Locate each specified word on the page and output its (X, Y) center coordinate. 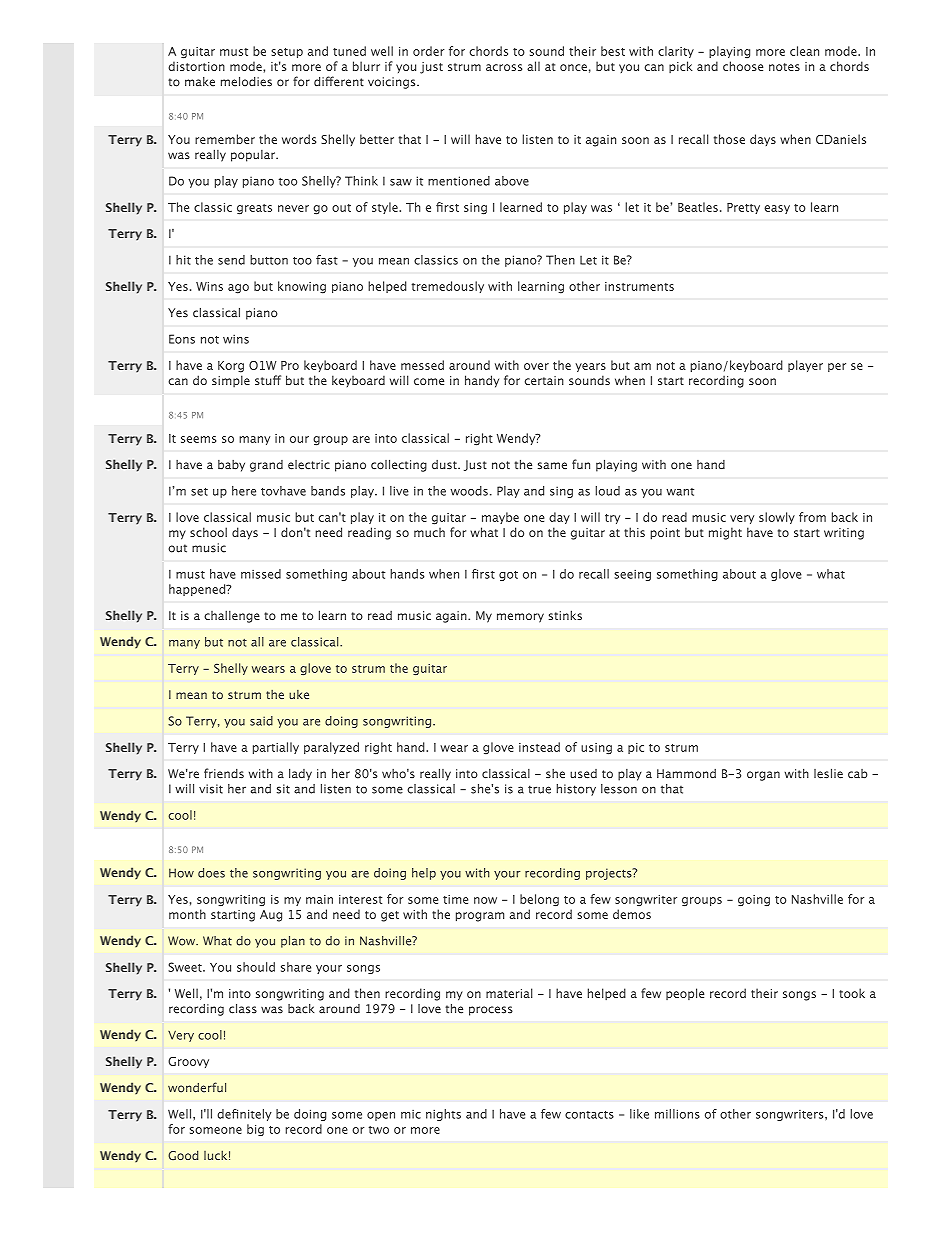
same (552, 465)
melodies (246, 82)
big (255, 1130)
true (539, 789)
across (504, 67)
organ (763, 776)
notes (784, 67)
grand (266, 466)
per (837, 367)
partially (276, 748)
